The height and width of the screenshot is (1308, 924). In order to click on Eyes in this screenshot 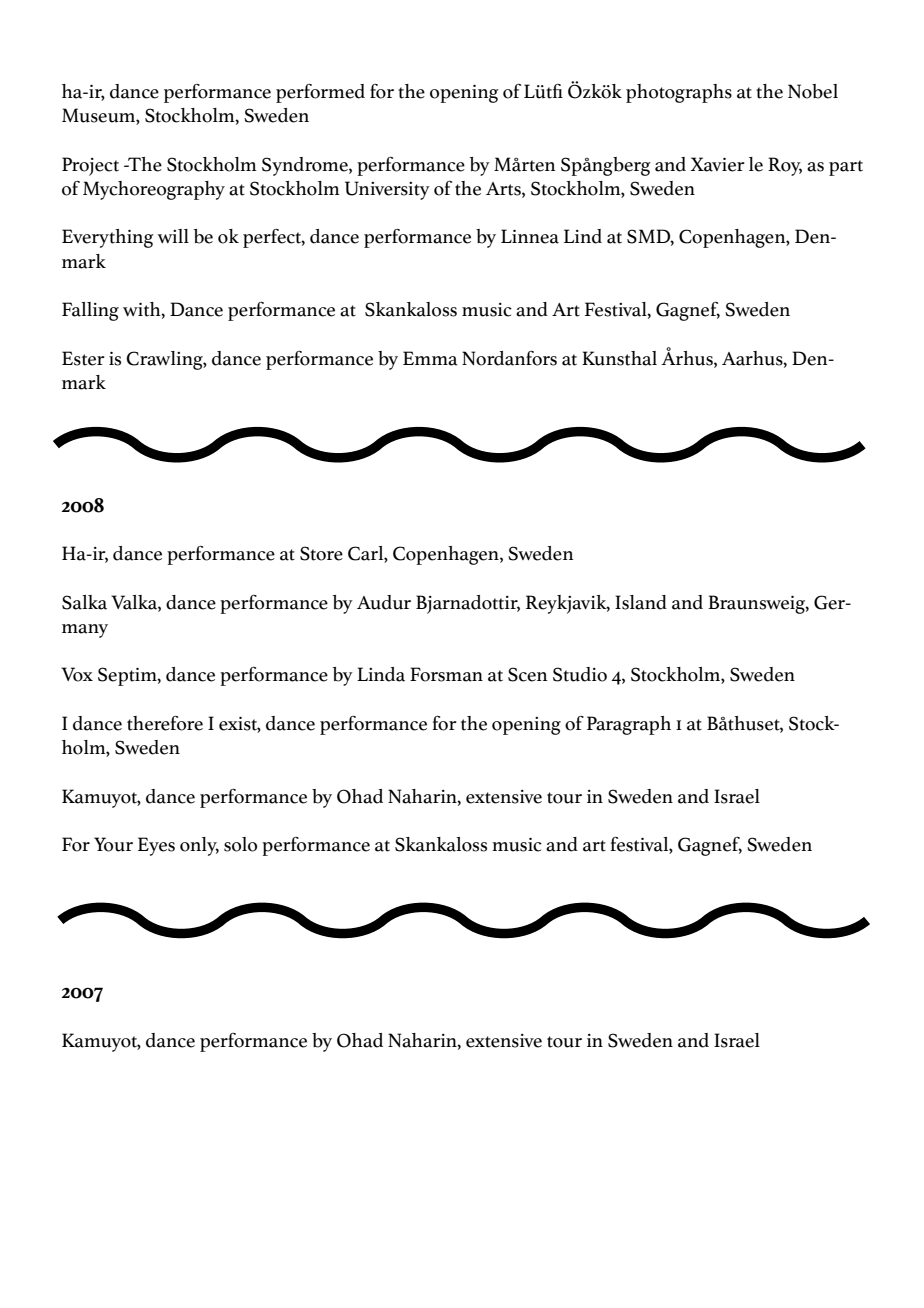, I will do `click(156, 846)`.
